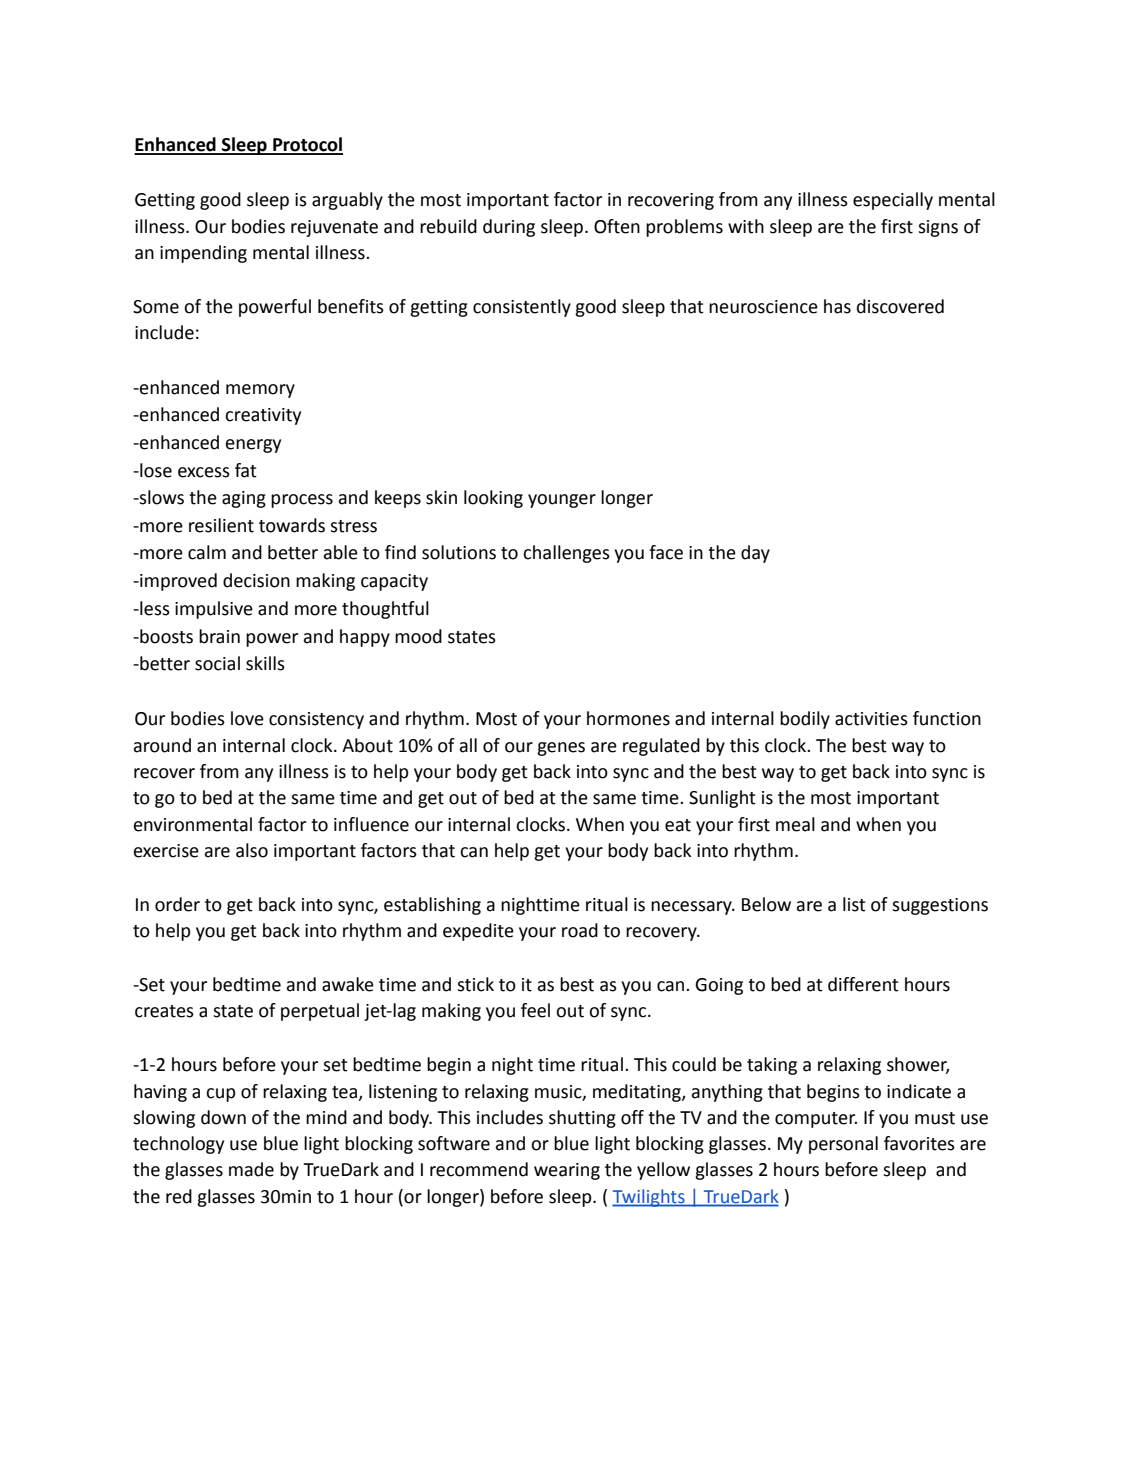 This screenshot has width=1129, height=1461. Describe the element at coordinates (307, 145) in the screenshot. I see `Protocol` at that location.
